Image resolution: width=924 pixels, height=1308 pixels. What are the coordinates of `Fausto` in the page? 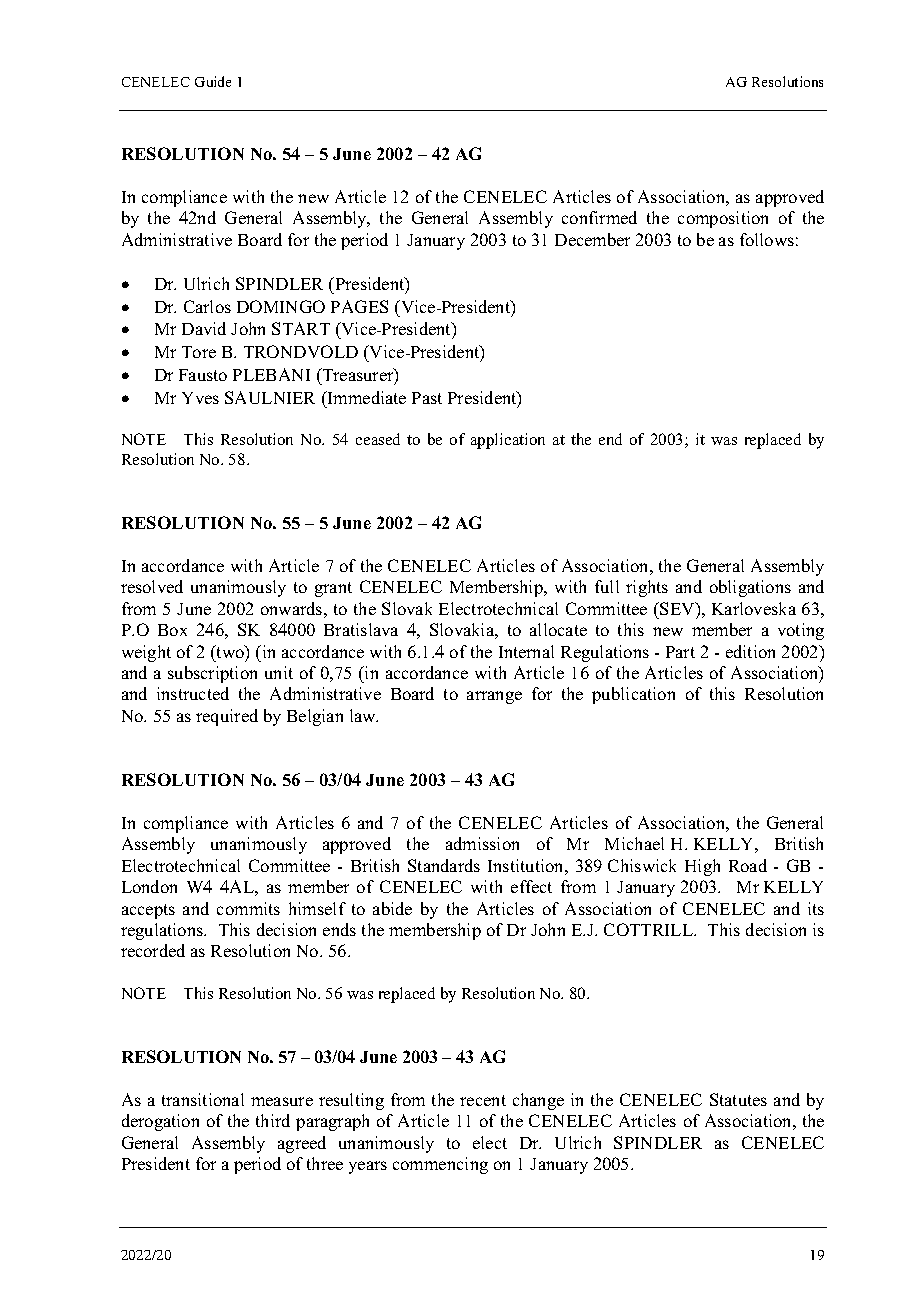 It's located at (203, 375).
